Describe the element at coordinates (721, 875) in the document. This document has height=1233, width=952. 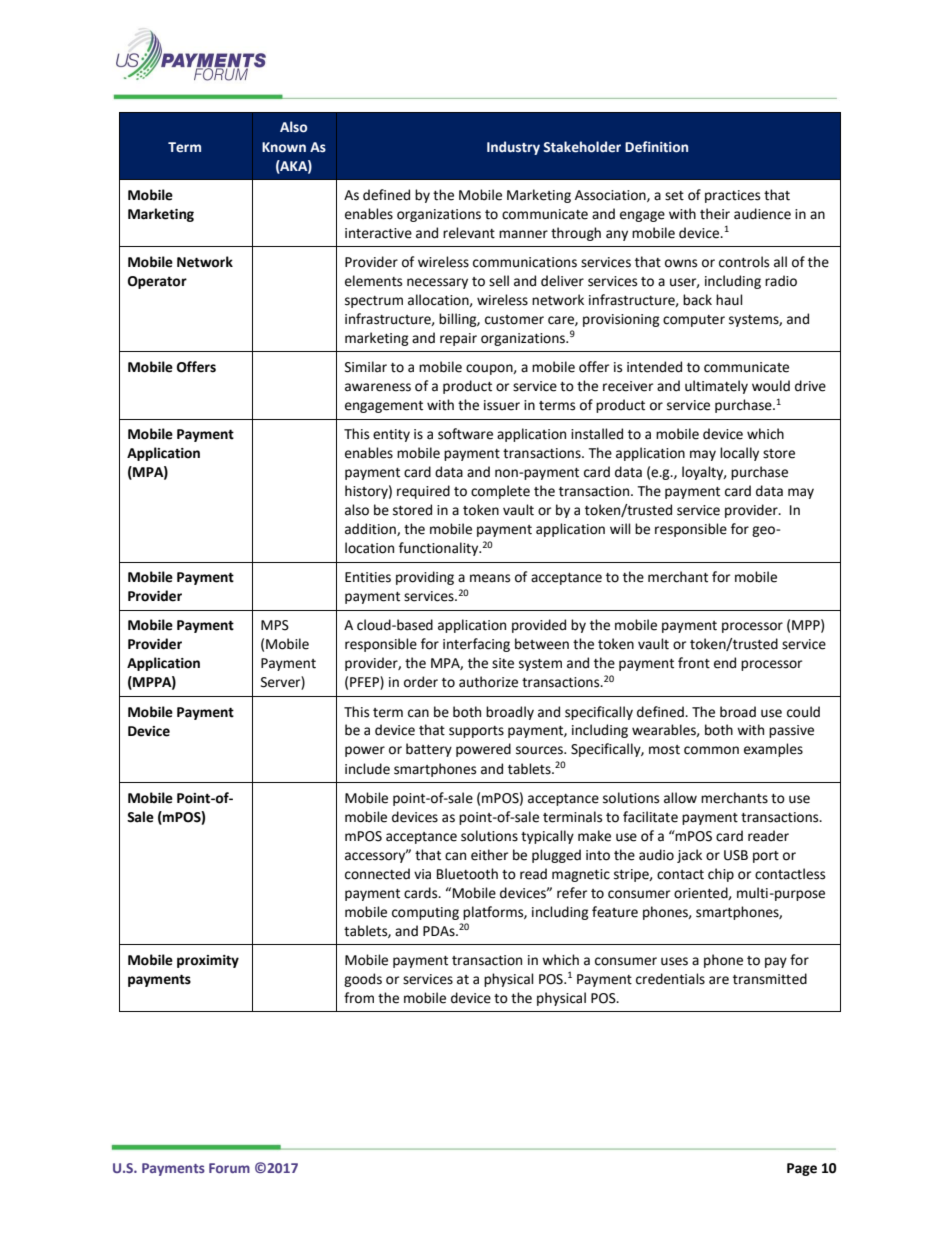
I see `chip` at that location.
